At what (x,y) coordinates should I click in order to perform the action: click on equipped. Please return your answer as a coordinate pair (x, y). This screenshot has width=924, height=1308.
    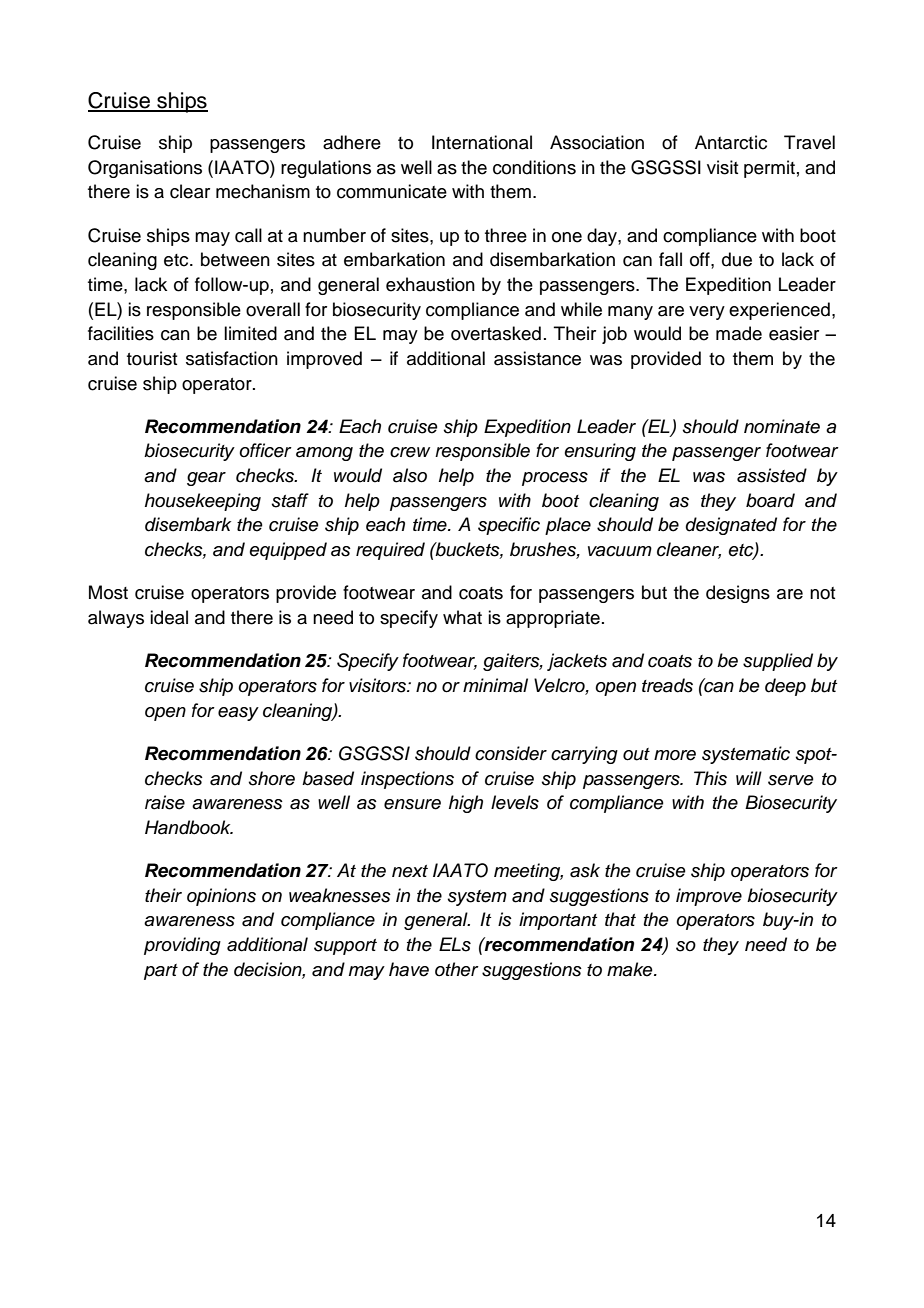
    Looking at the image, I should click on (288, 551).
